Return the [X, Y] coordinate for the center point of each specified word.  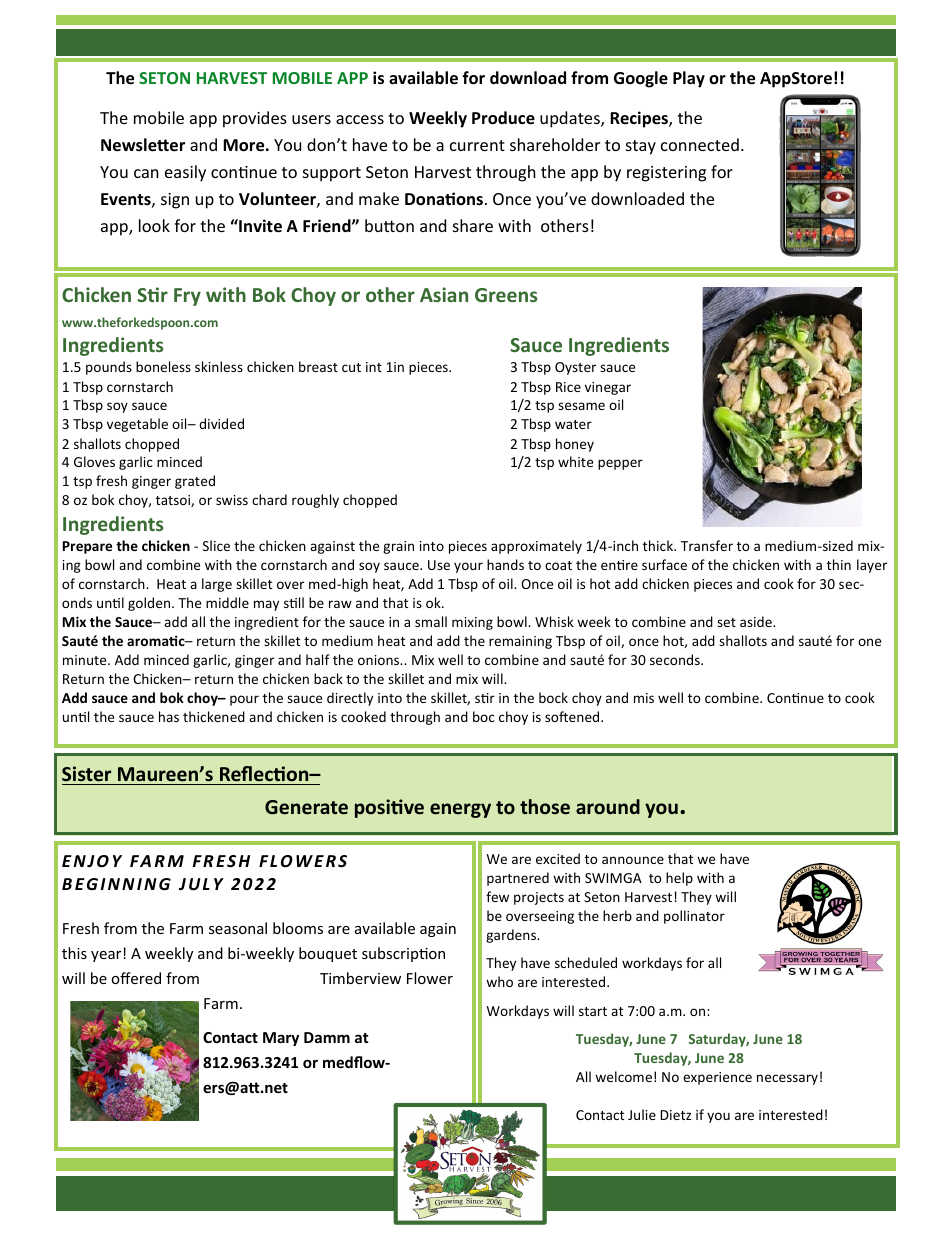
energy [460, 810]
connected [700, 144]
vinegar [608, 388]
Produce [503, 118]
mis [644, 698]
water [573, 424]
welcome [623, 1076]
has [169, 716]
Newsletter [143, 145]
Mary [281, 1039]
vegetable [137, 425]
